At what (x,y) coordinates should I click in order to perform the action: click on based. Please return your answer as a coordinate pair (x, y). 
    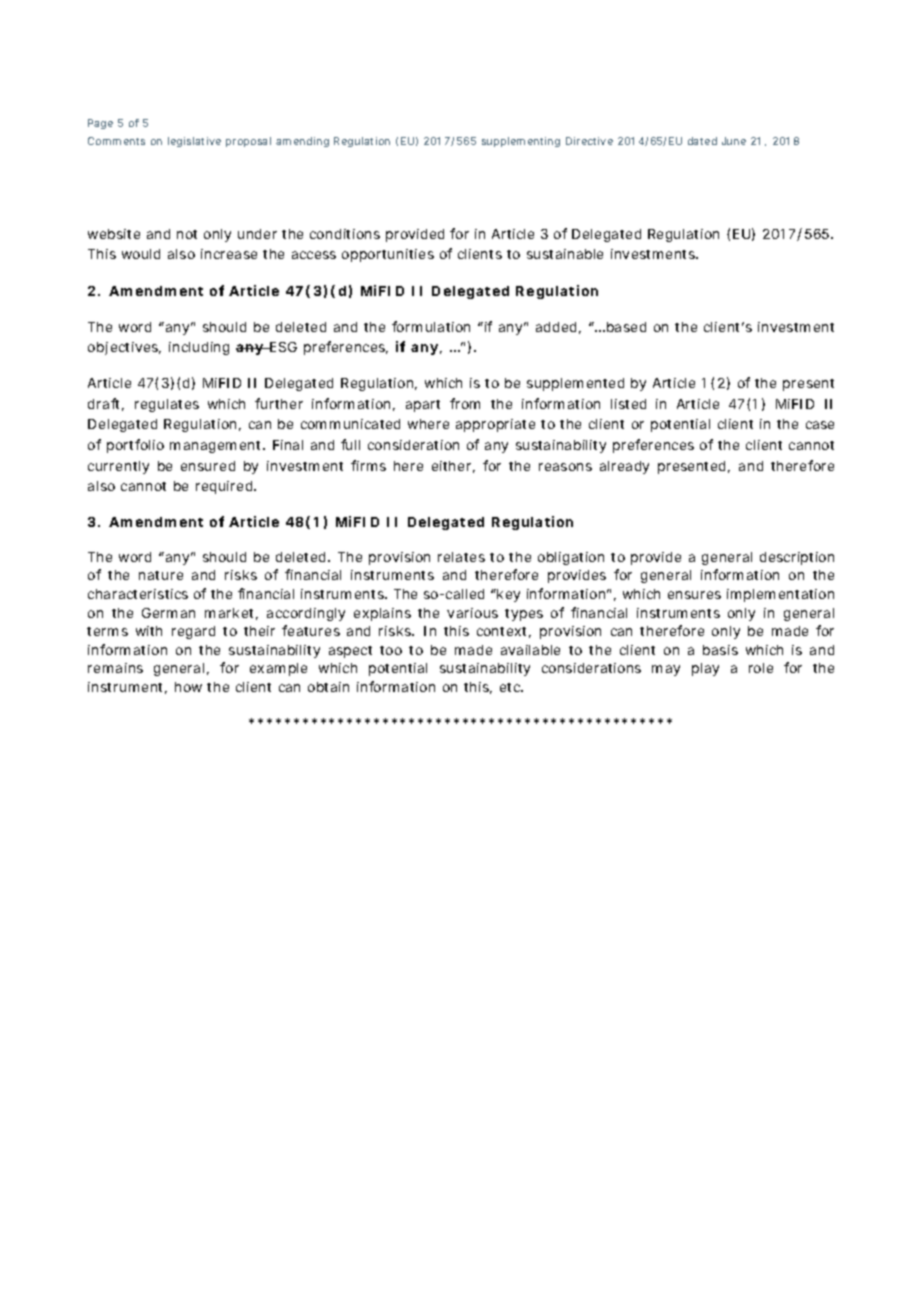
    Looking at the image, I should click on (626, 327).
